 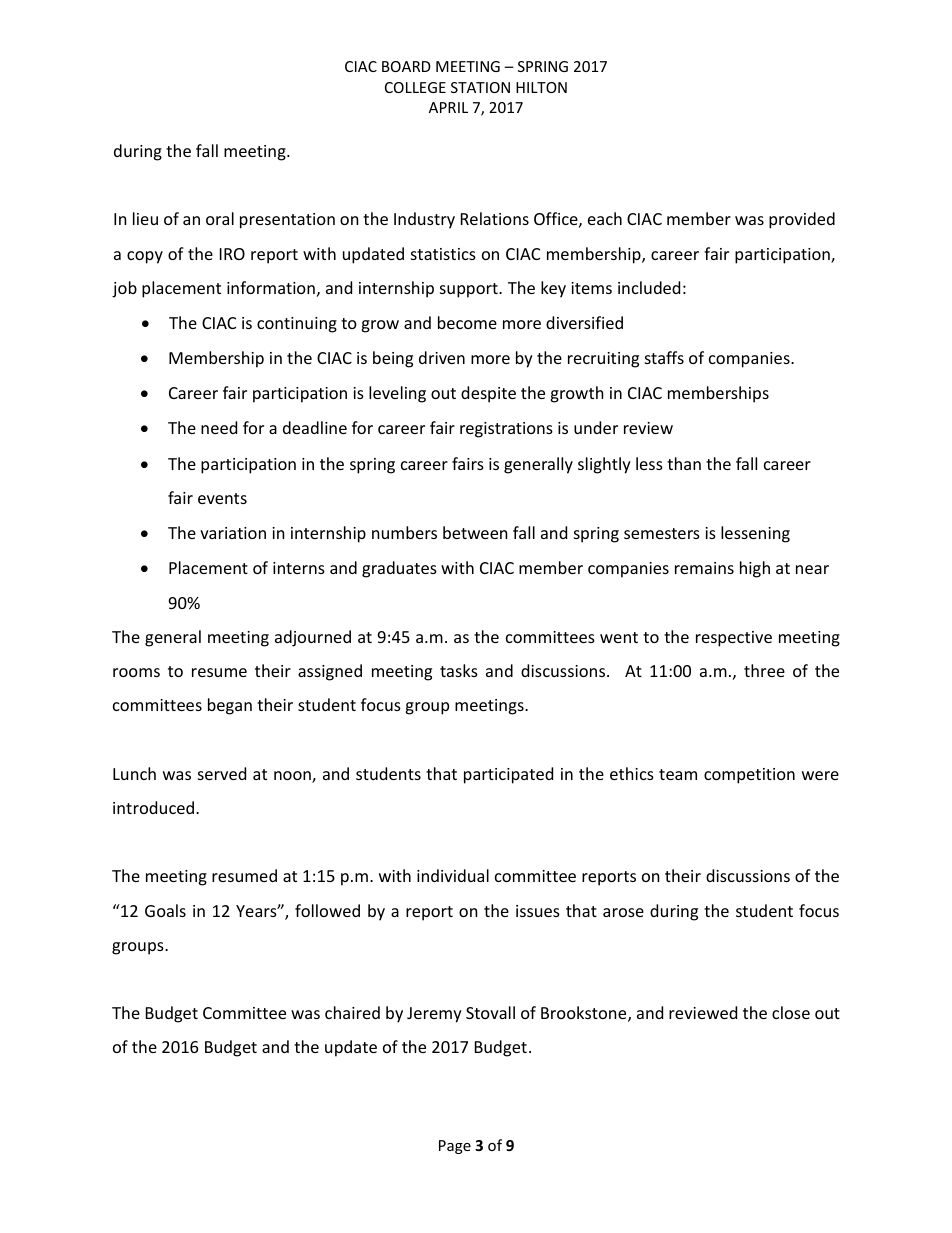 What do you see at coordinates (453, 875) in the screenshot?
I see `individual` at bounding box center [453, 875].
